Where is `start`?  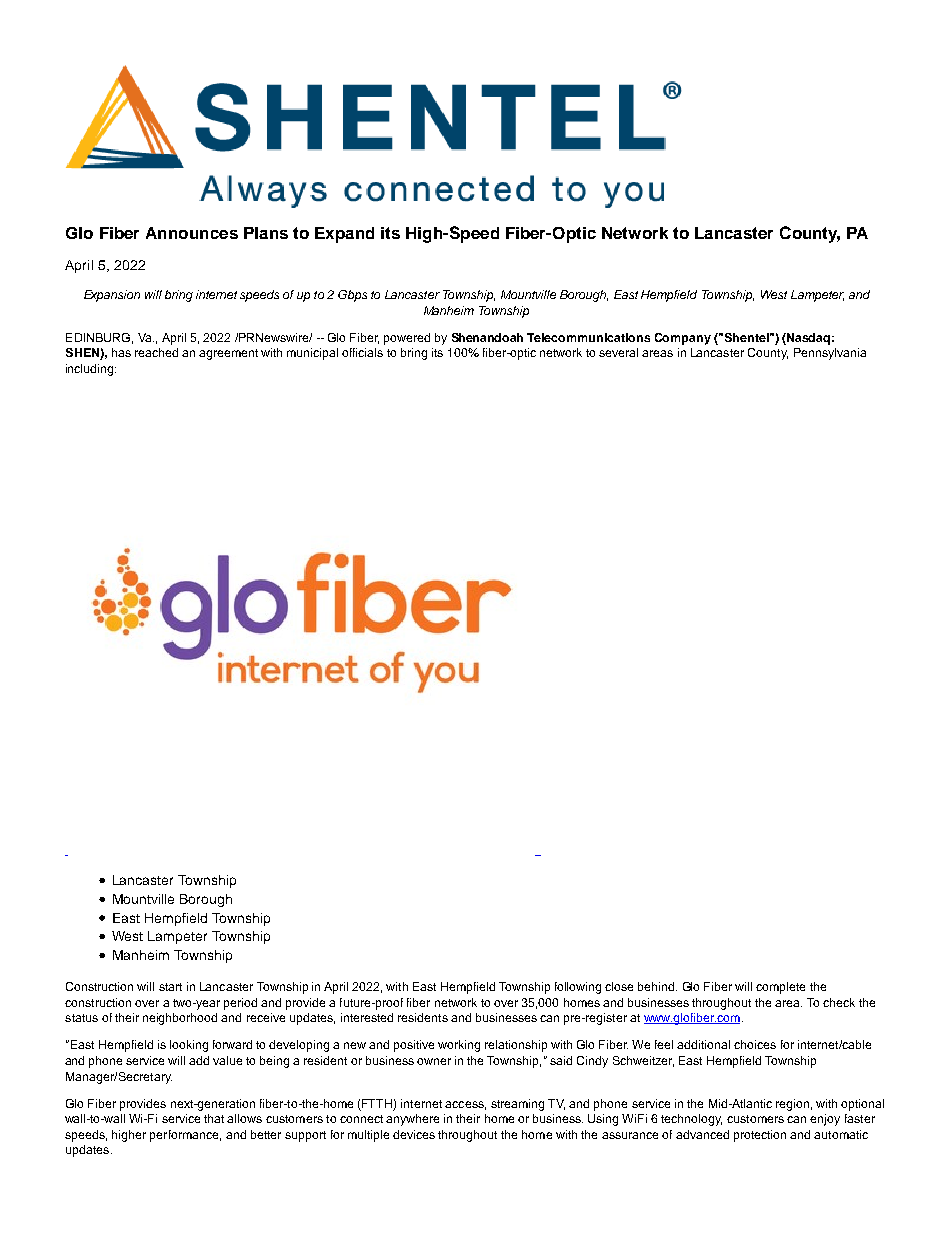 start is located at coordinates (170, 987).
